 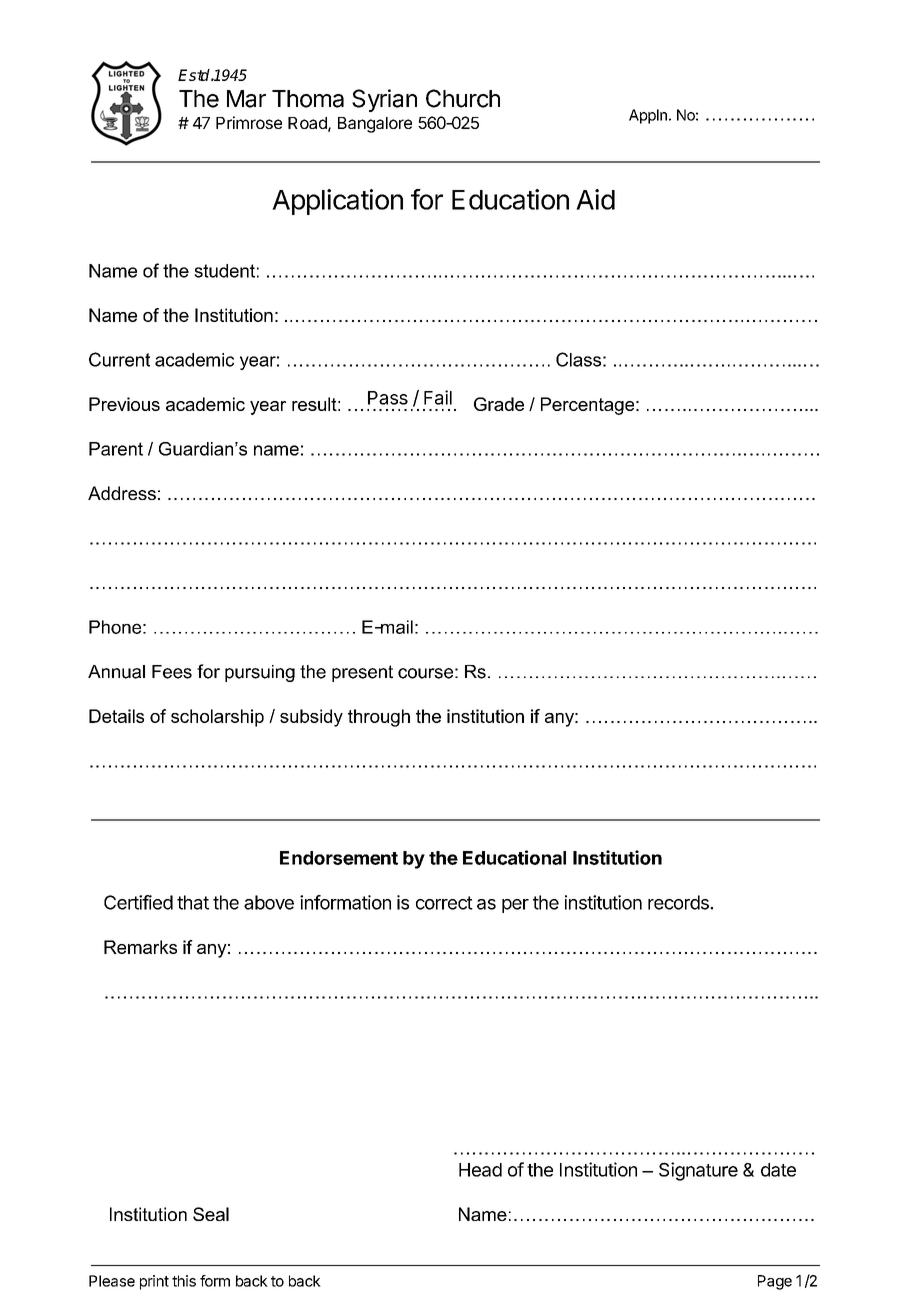 What do you see at coordinates (184, 1281) in the image?
I see `this` at bounding box center [184, 1281].
